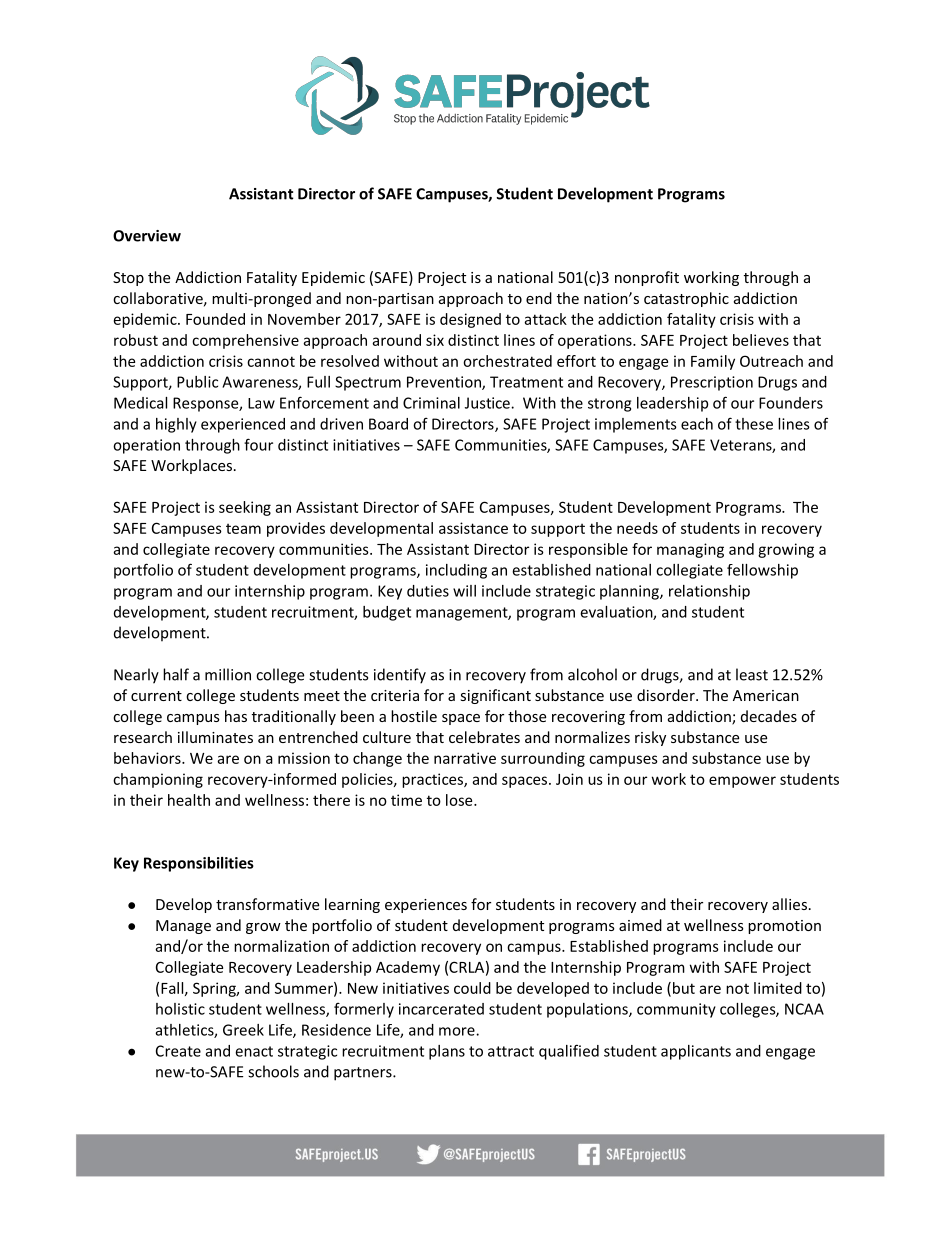  Describe the element at coordinates (473, 528) in the screenshot. I see `assistance` at that location.
